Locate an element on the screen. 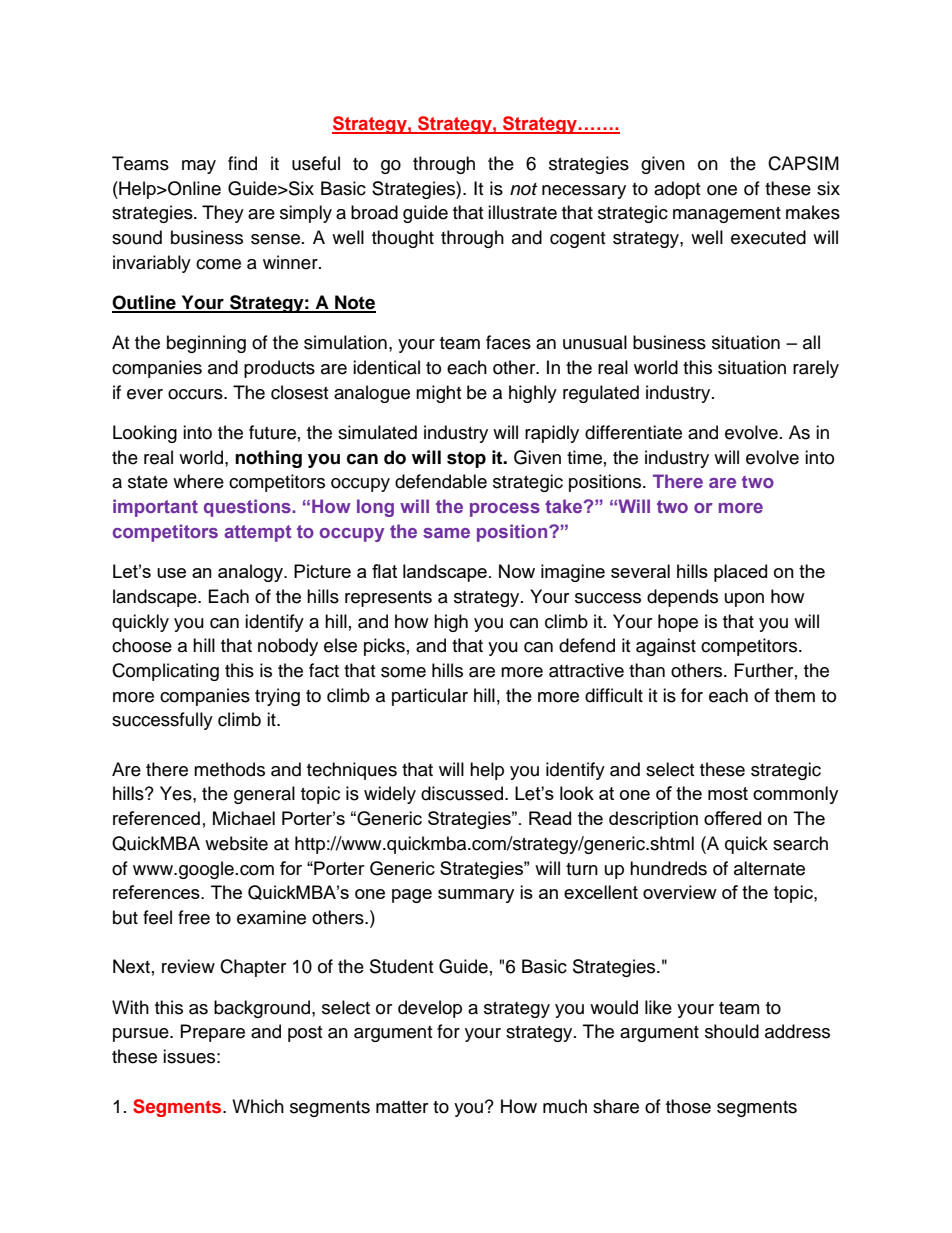 This screenshot has width=952, height=1233. choose is located at coordinates (142, 645).
